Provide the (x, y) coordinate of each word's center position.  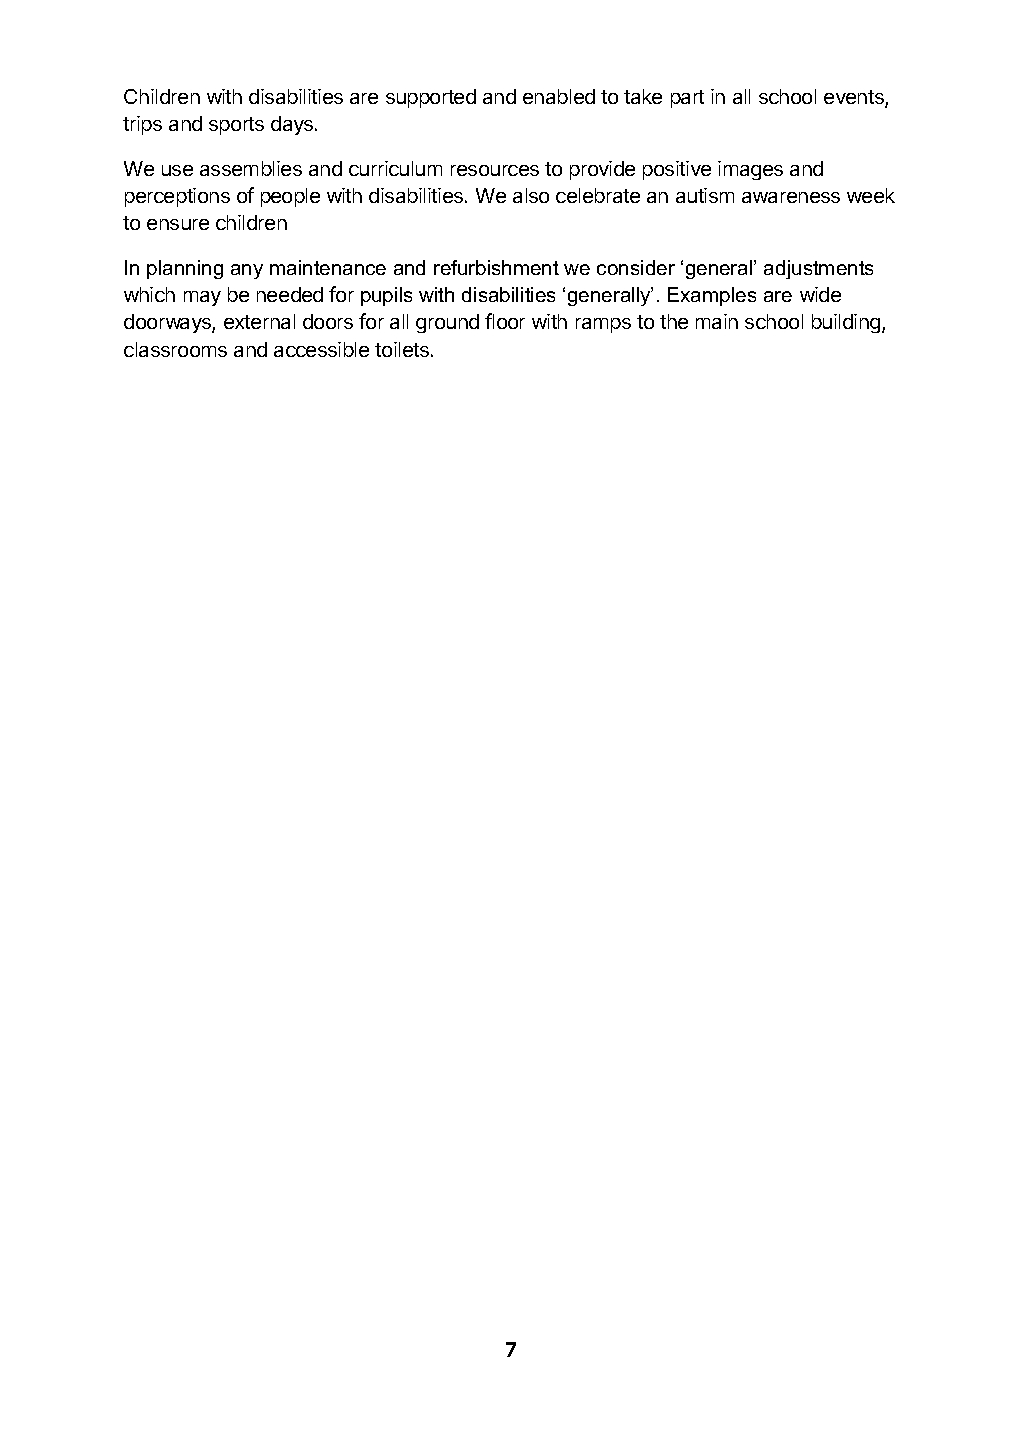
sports (236, 126)
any (247, 271)
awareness (791, 197)
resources (495, 170)
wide (820, 294)
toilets (402, 349)
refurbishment (496, 267)
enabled (559, 96)
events (855, 98)
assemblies (251, 168)
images (750, 170)
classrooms (175, 349)
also (531, 195)
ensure (178, 224)
